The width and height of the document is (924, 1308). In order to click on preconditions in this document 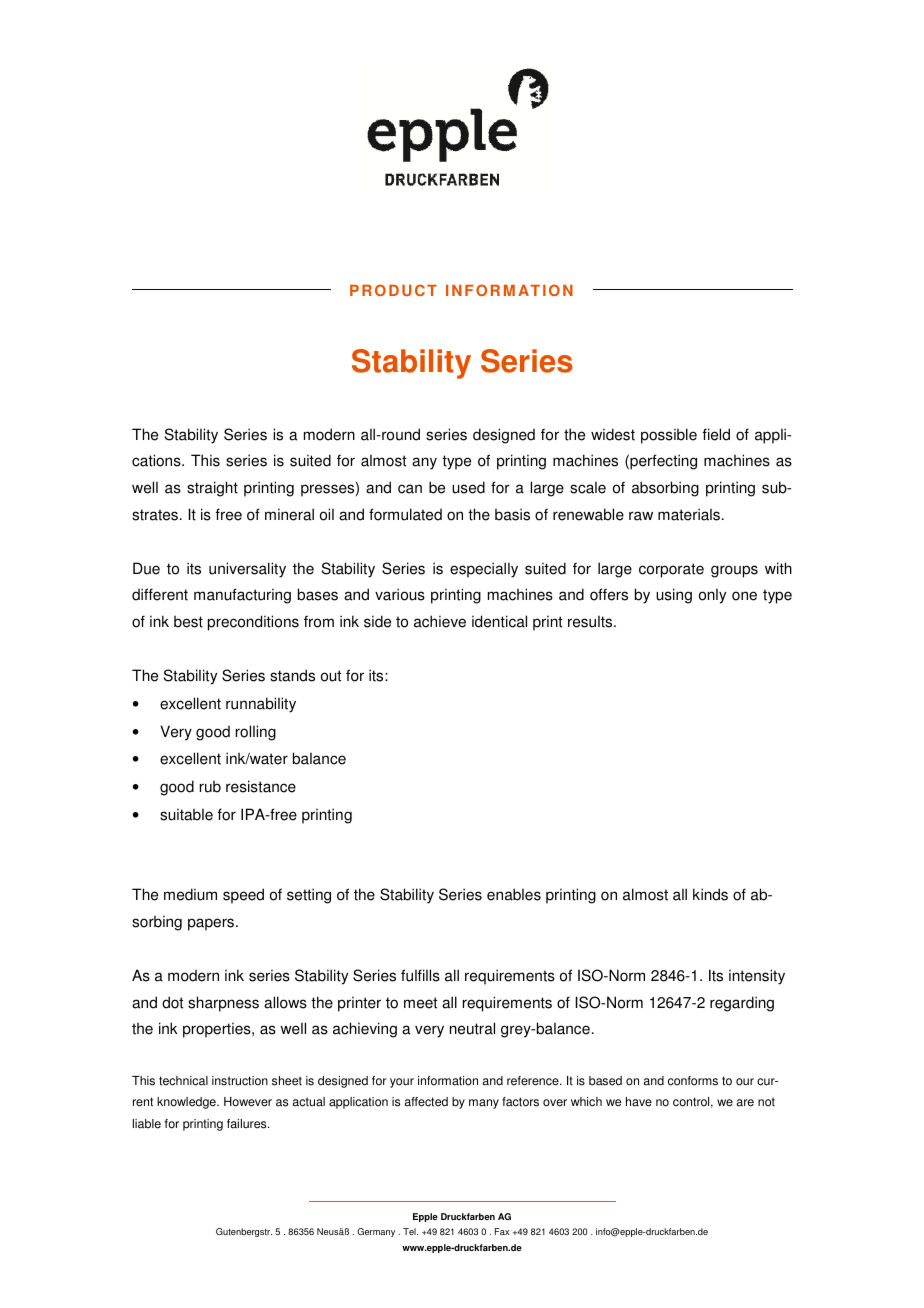, I will do `click(253, 623)`.
